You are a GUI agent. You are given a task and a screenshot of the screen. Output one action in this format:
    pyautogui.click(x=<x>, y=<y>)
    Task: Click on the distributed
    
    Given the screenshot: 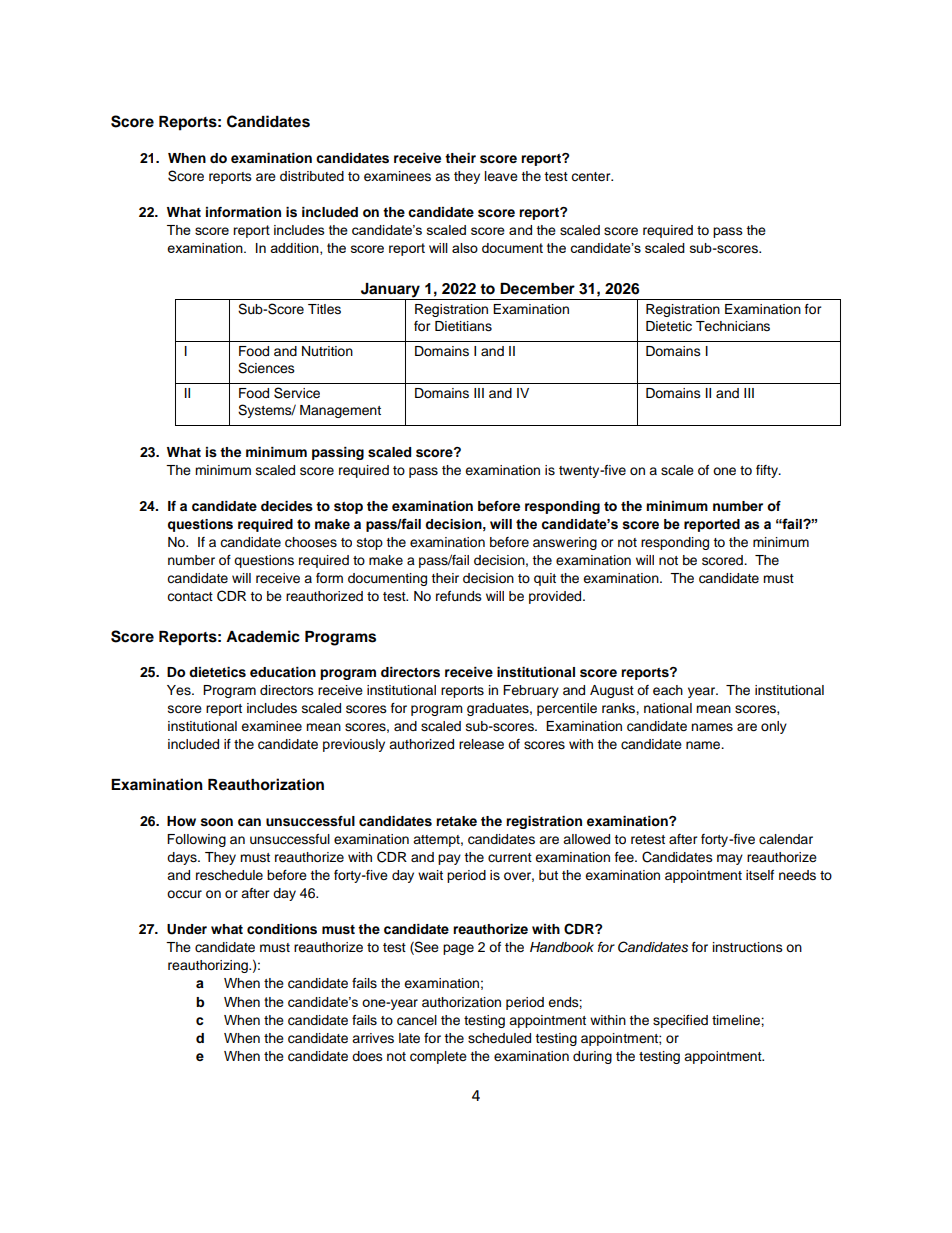 What is the action you would take?
    pyautogui.click(x=312, y=176)
